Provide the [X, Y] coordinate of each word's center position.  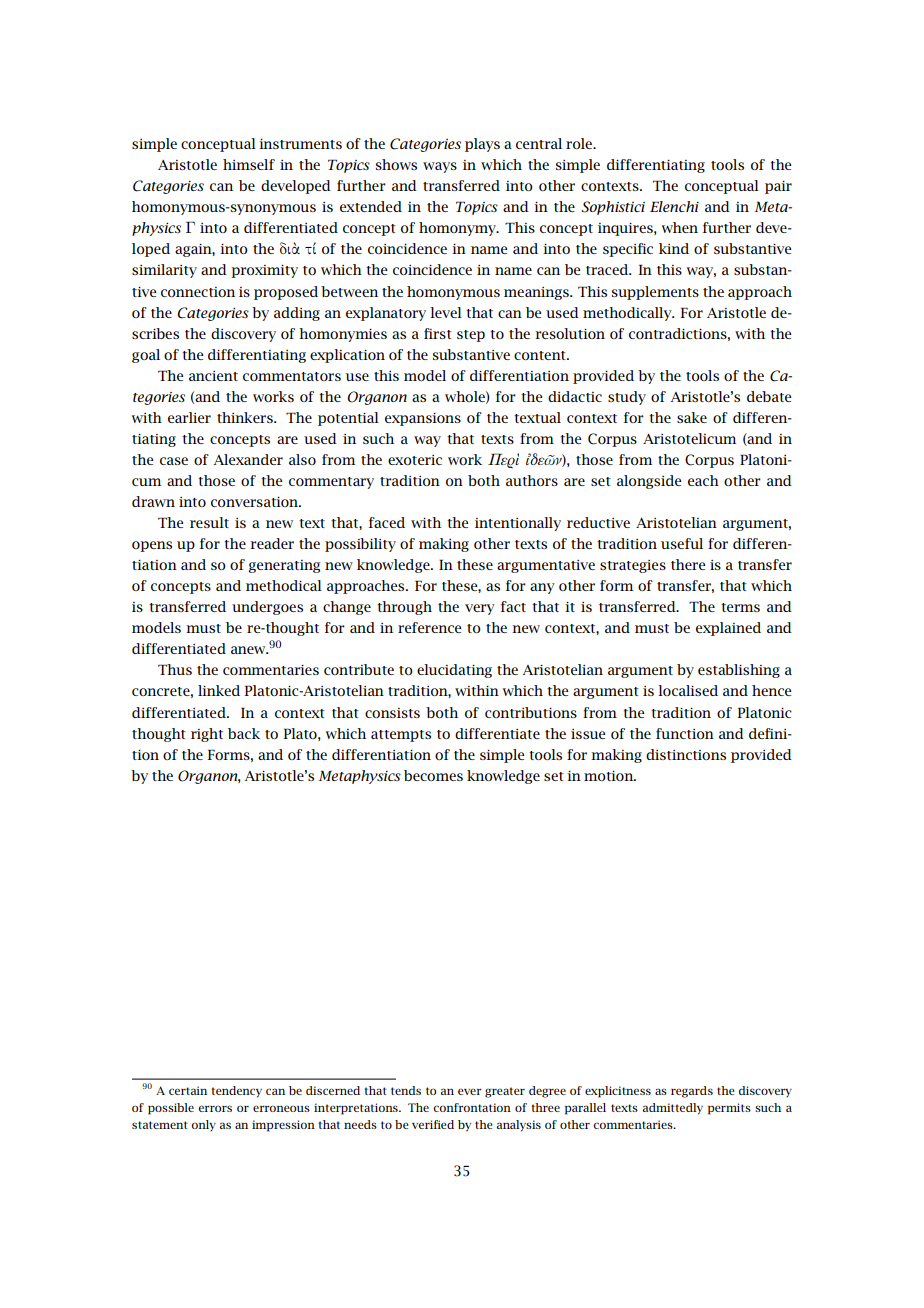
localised [688, 690]
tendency [236, 1092]
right [207, 735]
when [680, 227]
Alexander [248, 459]
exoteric [415, 460]
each [703, 480]
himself [249, 164]
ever [469, 1091]
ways [440, 167]
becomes [433, 775]
